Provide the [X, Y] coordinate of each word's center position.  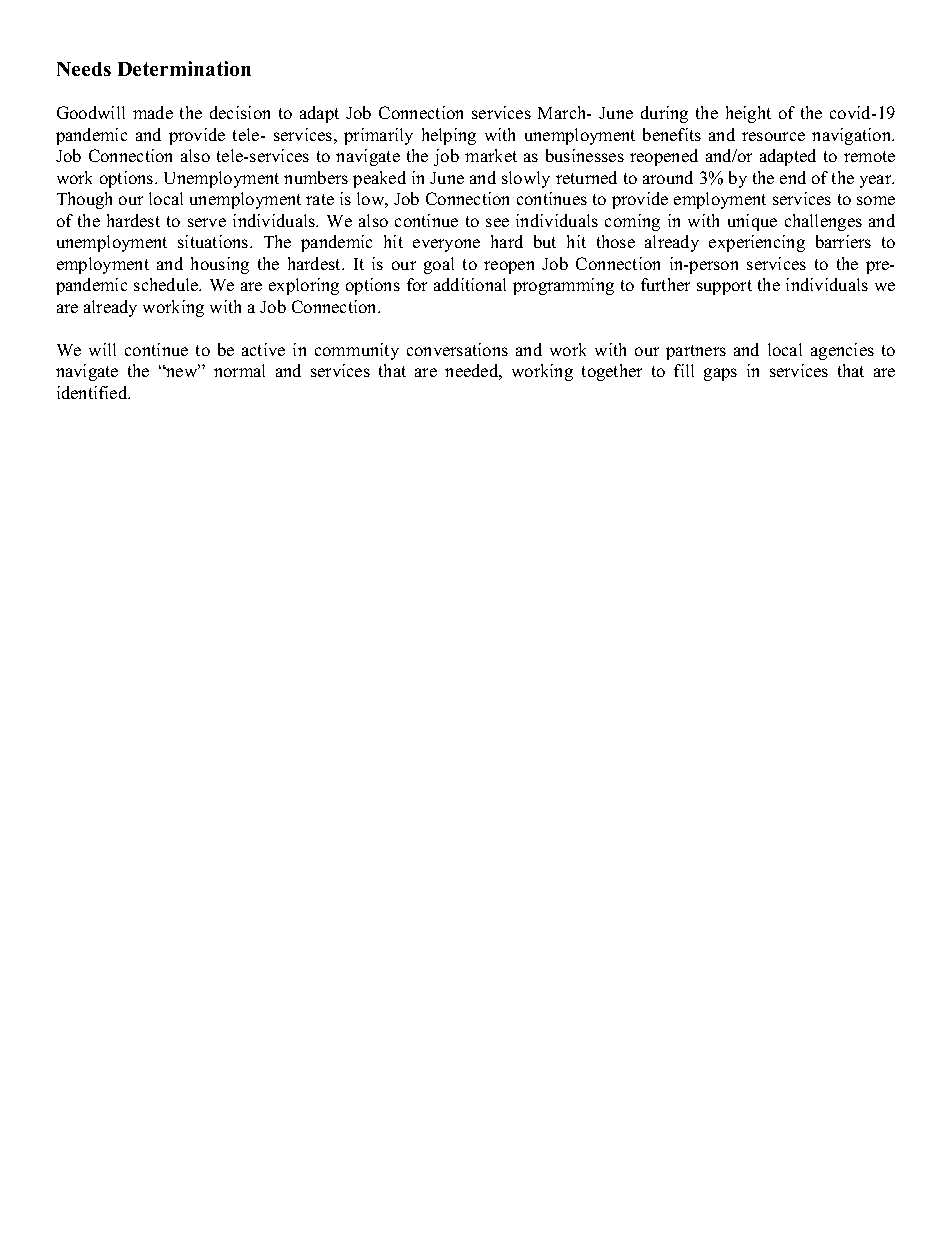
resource [773, 136]
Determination [184, 68]
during [664, 114]
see [497, 222]
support [724, 287]
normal [239, 370]
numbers [316, 177]
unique [752, 222]
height [748, 114]
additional [470, 284]
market [491, 155]
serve [207, 222]
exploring [304, 286]
